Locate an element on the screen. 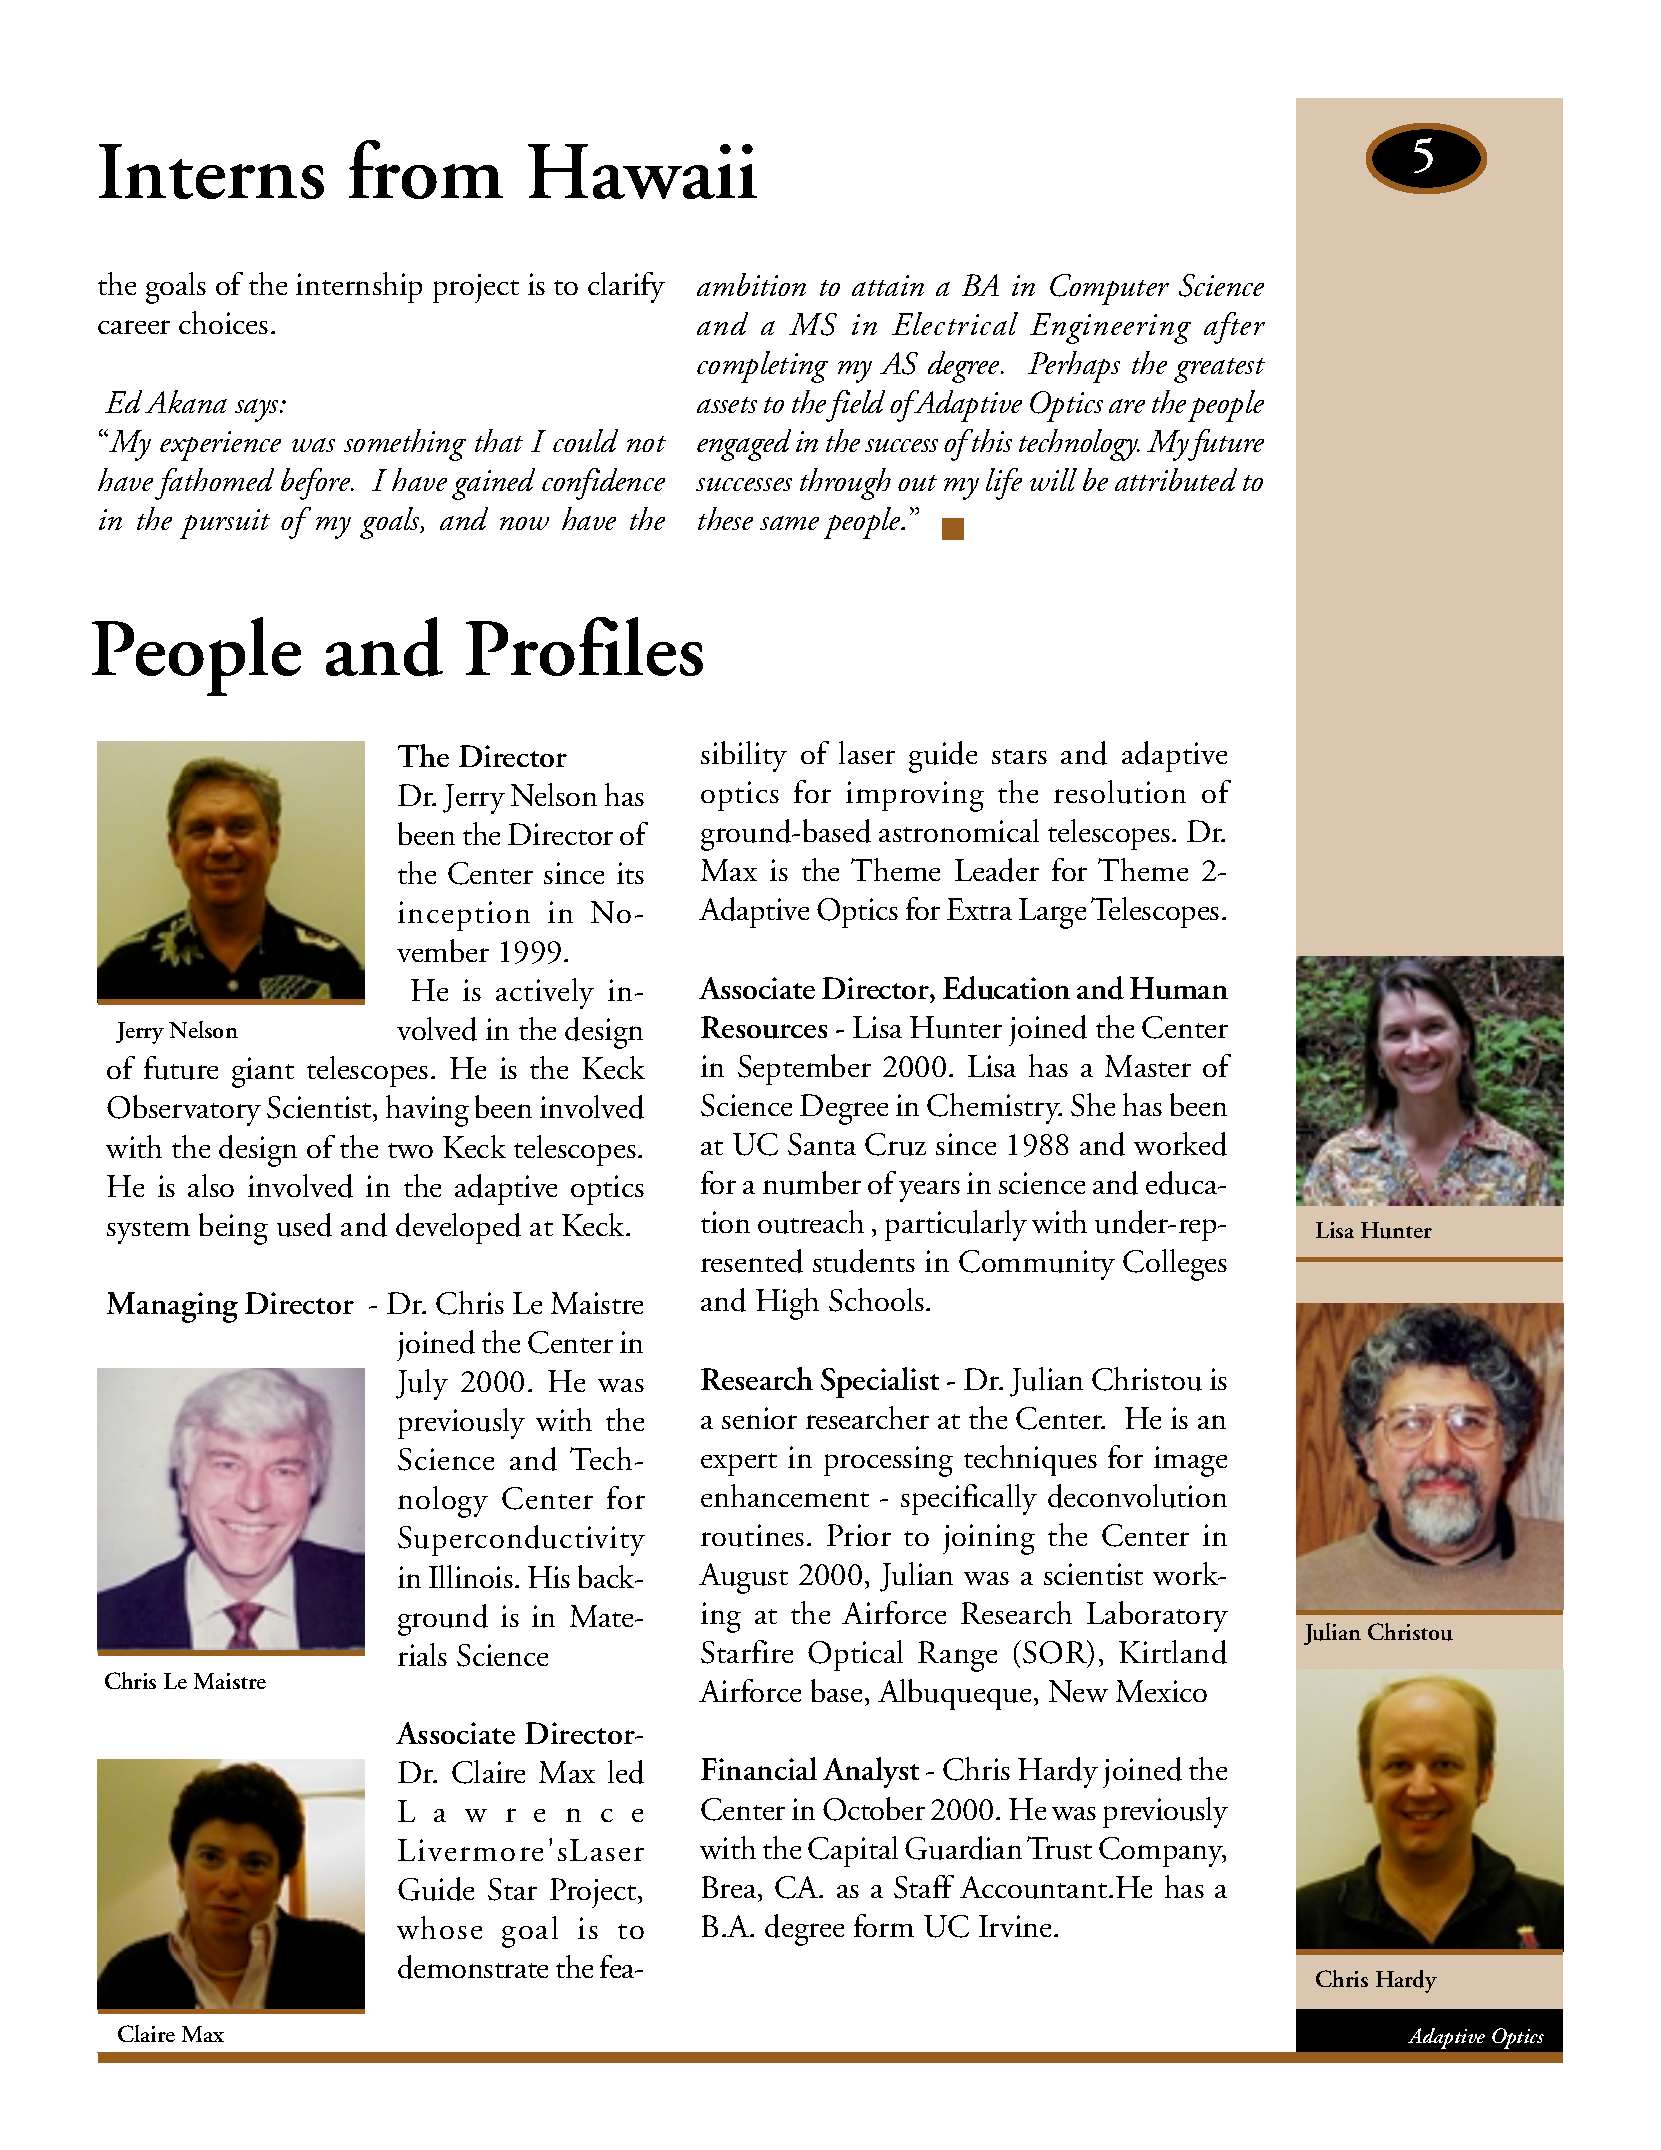 The width and height of the screenshot is (1661, 2150). choices is located at coordinates (223, 322).
